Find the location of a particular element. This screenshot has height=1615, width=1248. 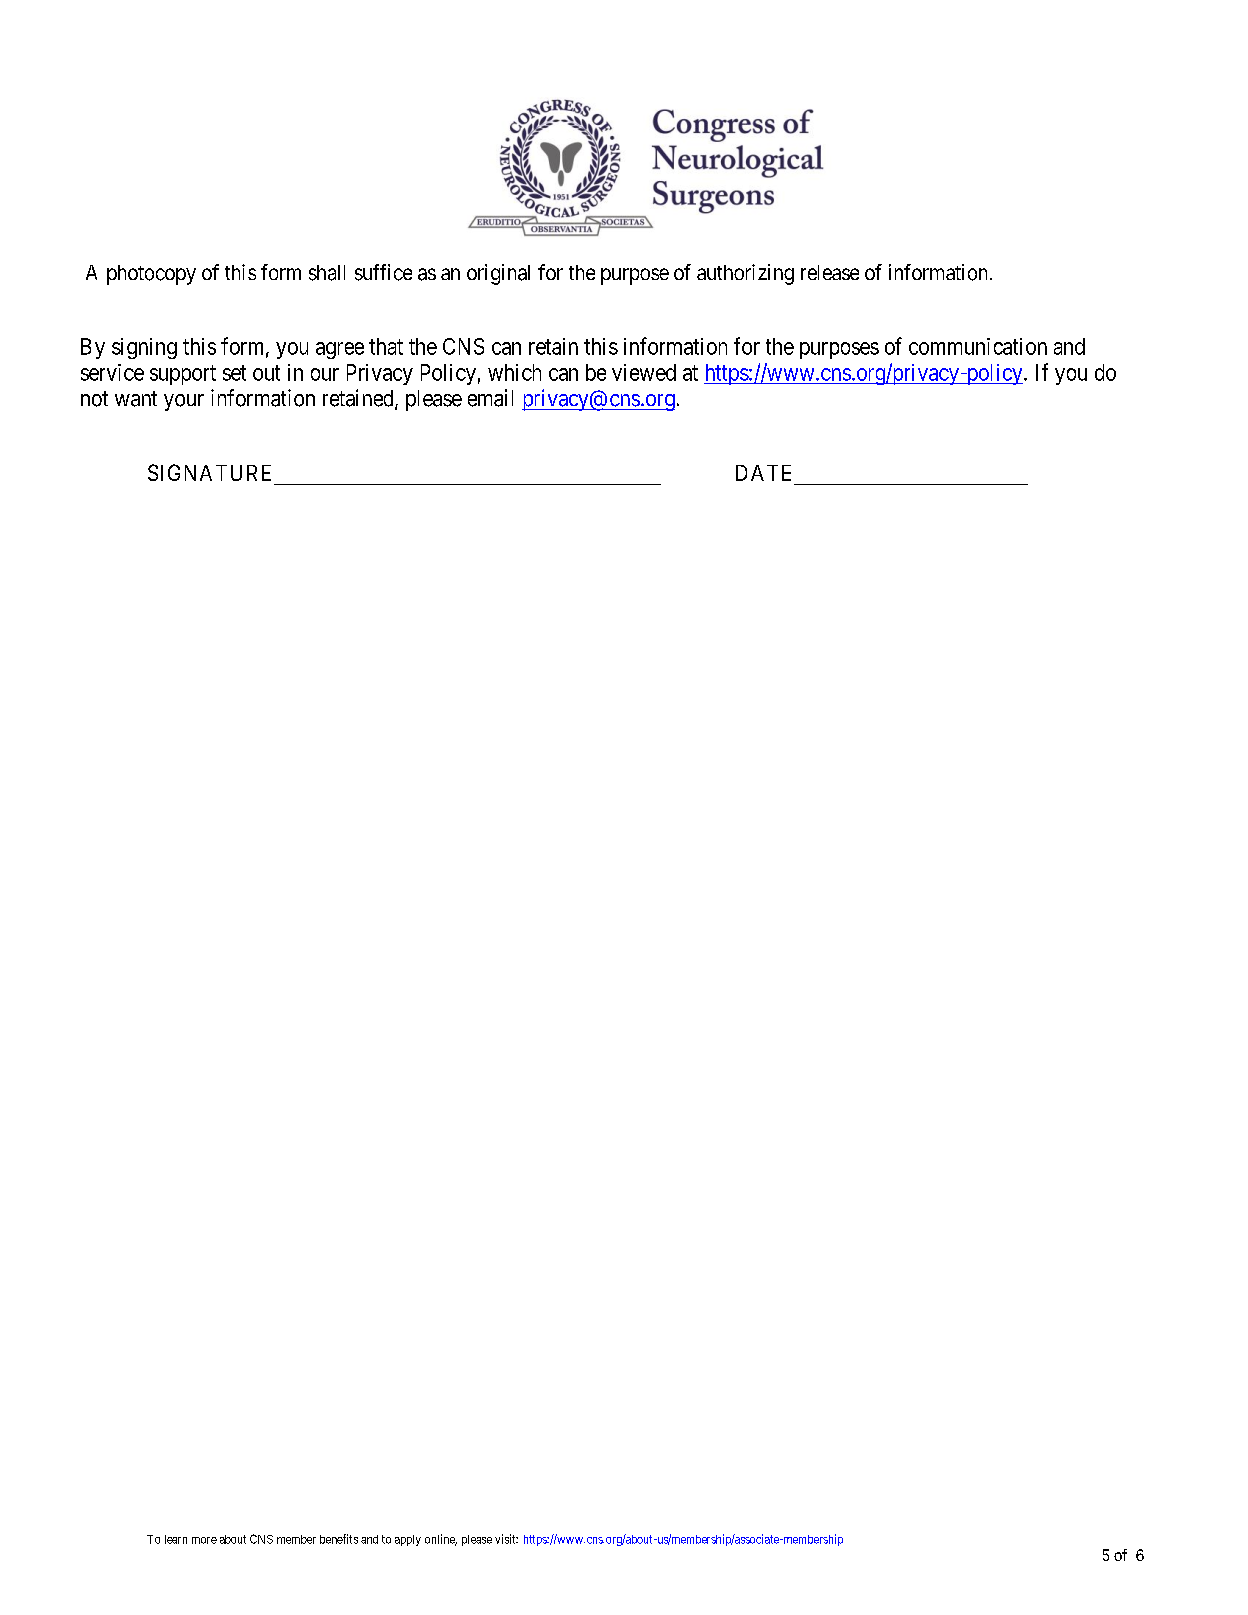

more is located at coordinates (204, 1540).
